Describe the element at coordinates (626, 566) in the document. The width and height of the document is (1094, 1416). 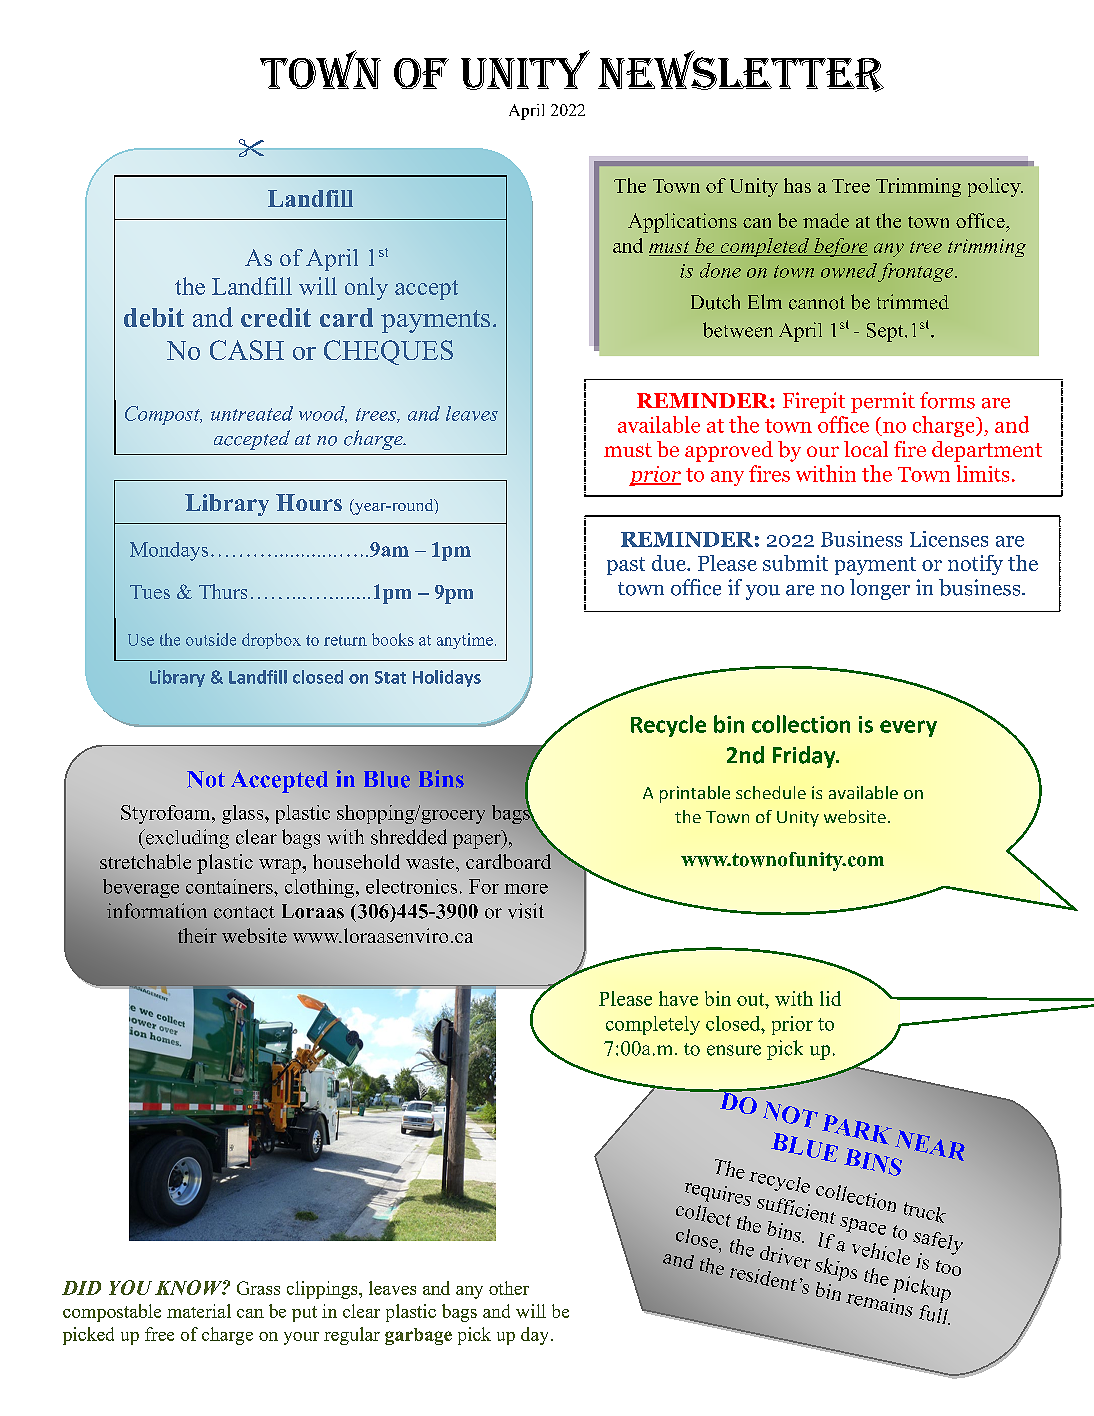
I see `past` at that location.
